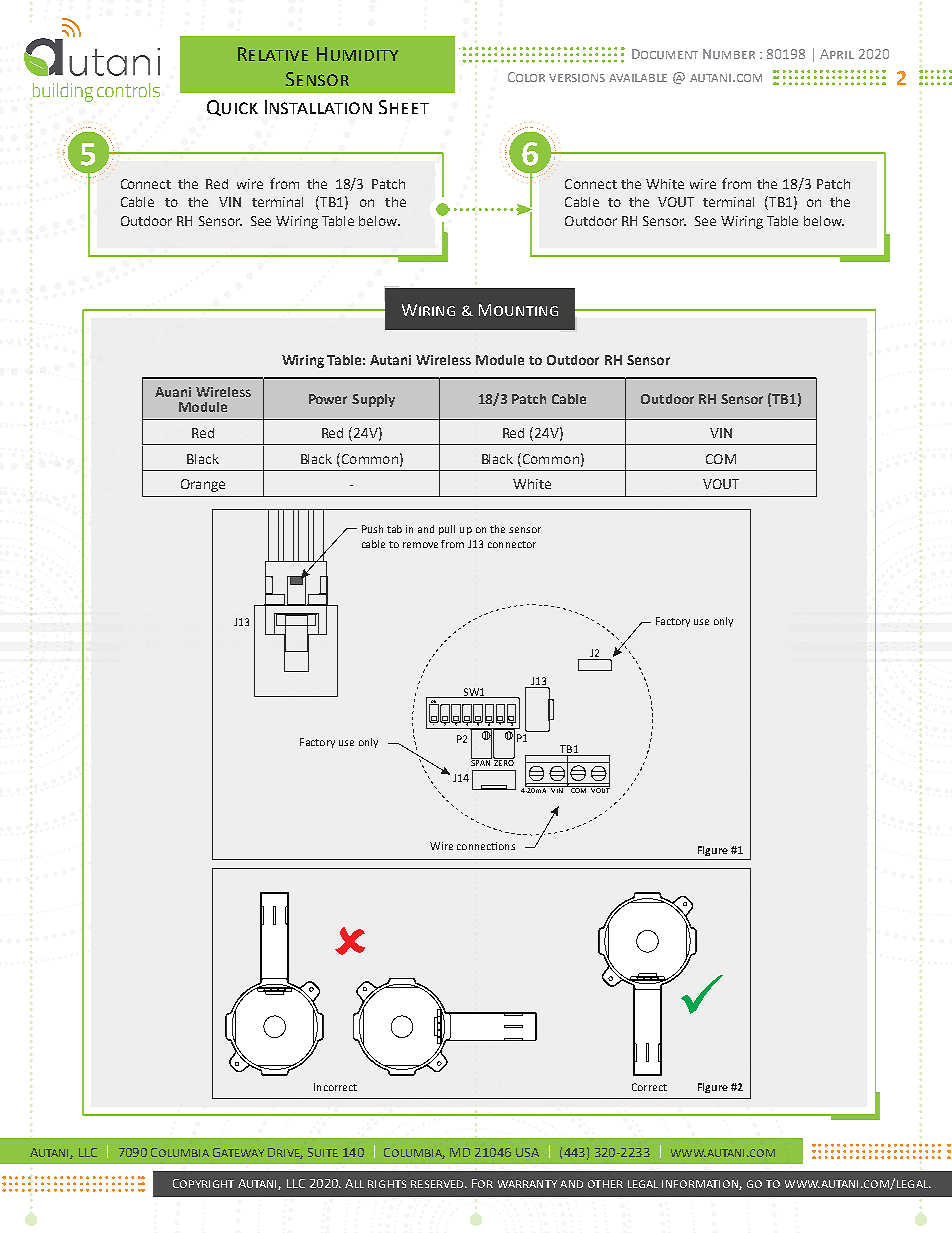 The height and width of the screenshot is (1233, 952). Describe the element at coordinates (729, 54) in the screenshot. I see `Number` at that location.
